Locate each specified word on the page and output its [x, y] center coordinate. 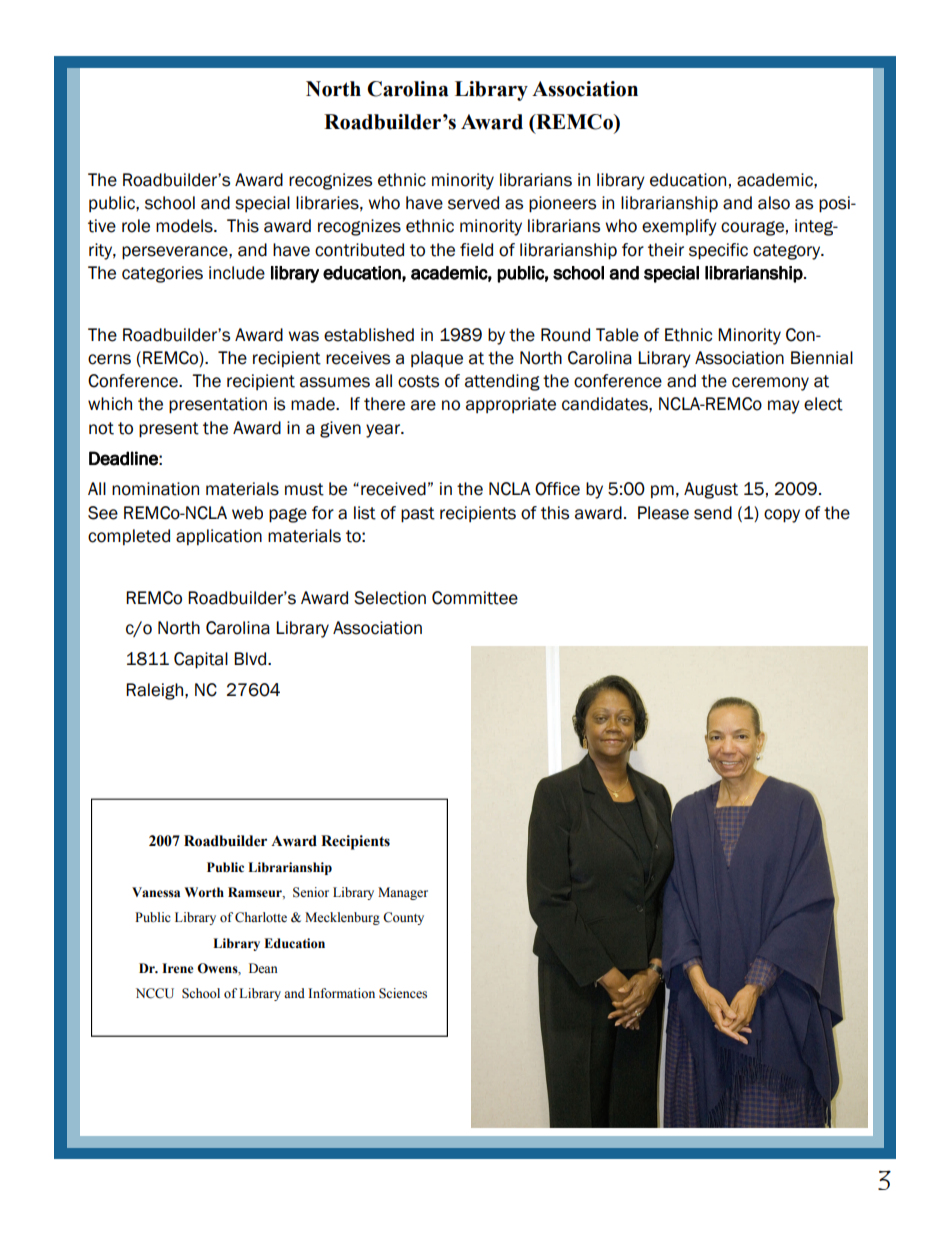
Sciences [403, 993]
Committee [475, 598]
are [423, 405]
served [473, 203]
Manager [403, 893]
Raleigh [154, 691]
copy [782, 516]
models [185, 226]
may [784, 407]
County [403, 918]
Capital [201, 660]
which [110, 404]
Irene [178, 968]
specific [718, 251]
